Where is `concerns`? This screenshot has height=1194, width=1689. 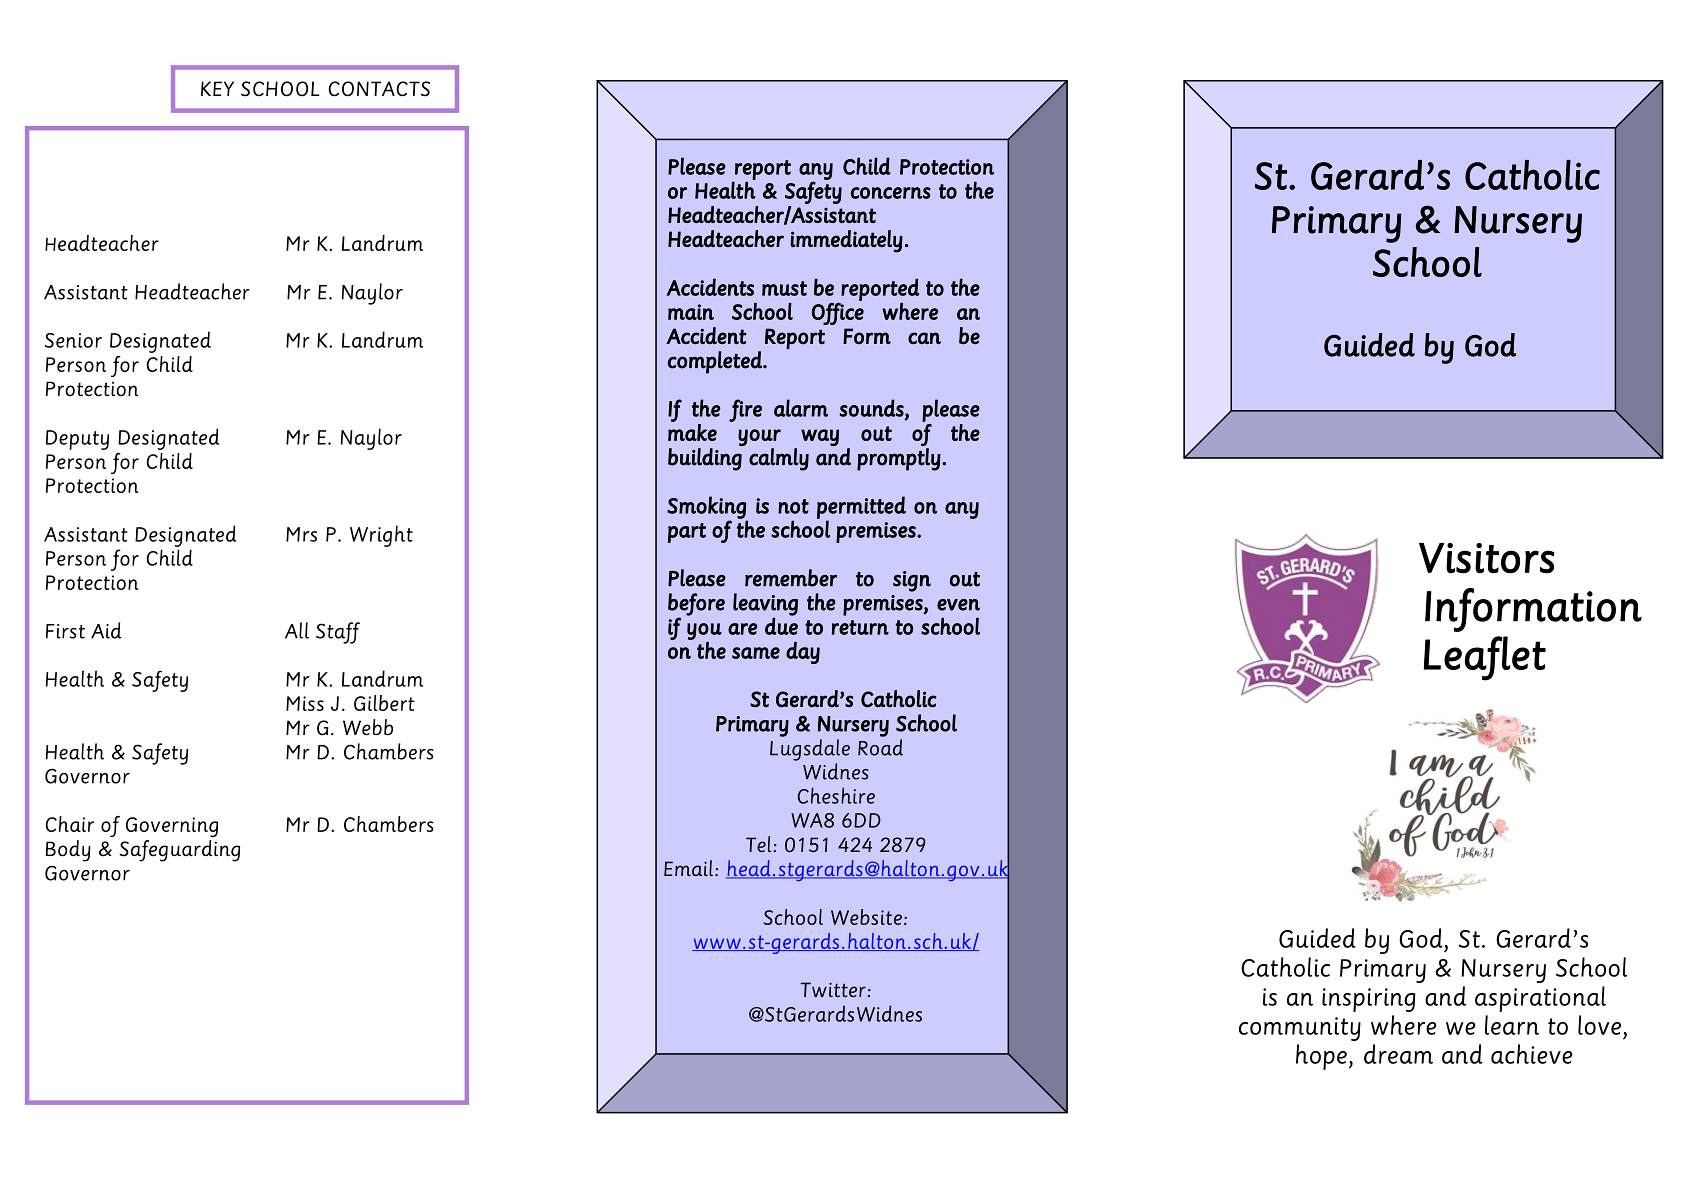
concerns is located at coordinates (890, 193).
